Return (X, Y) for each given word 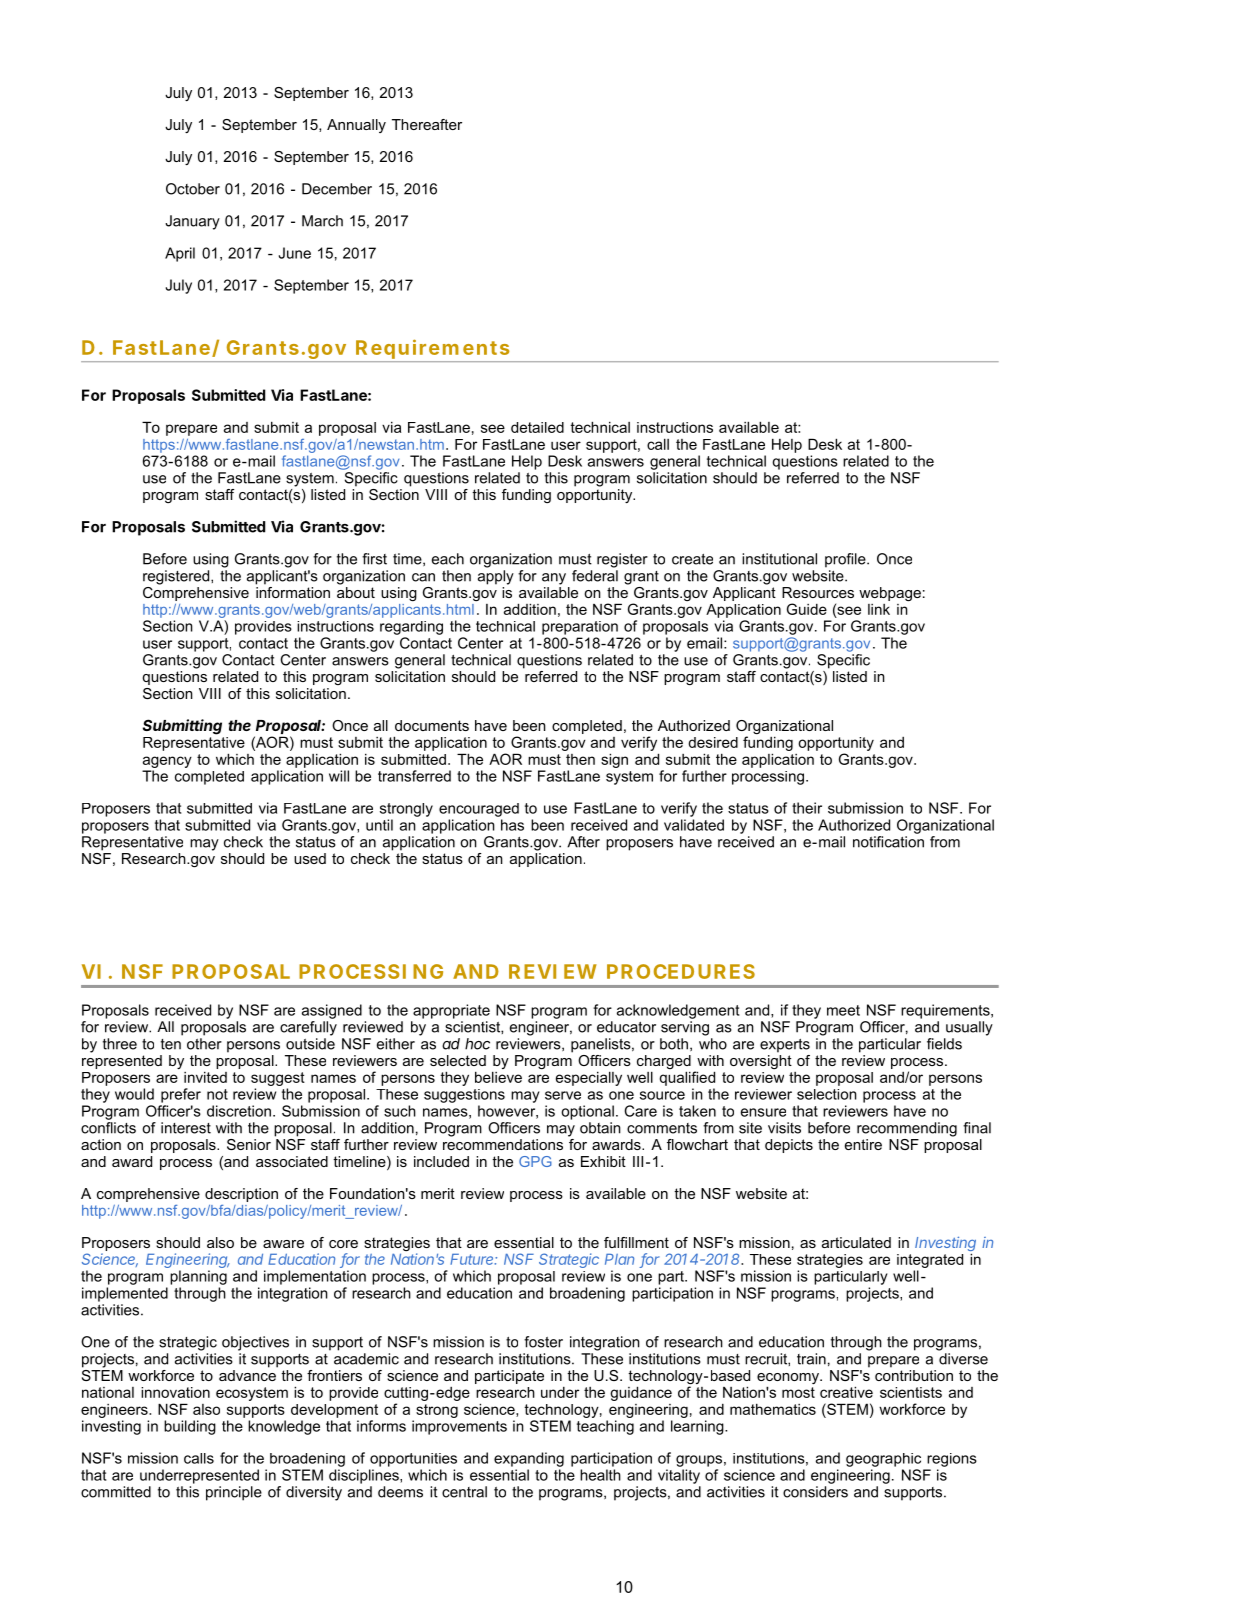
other (204, 1044)
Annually (356, 126)
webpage (890, 594)
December (337, 189)
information (293, 591)
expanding (529, 1459)
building (190, 1427)
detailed (537, 427)
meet (843, 1010)
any (554, 579)
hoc (477, 1044)
